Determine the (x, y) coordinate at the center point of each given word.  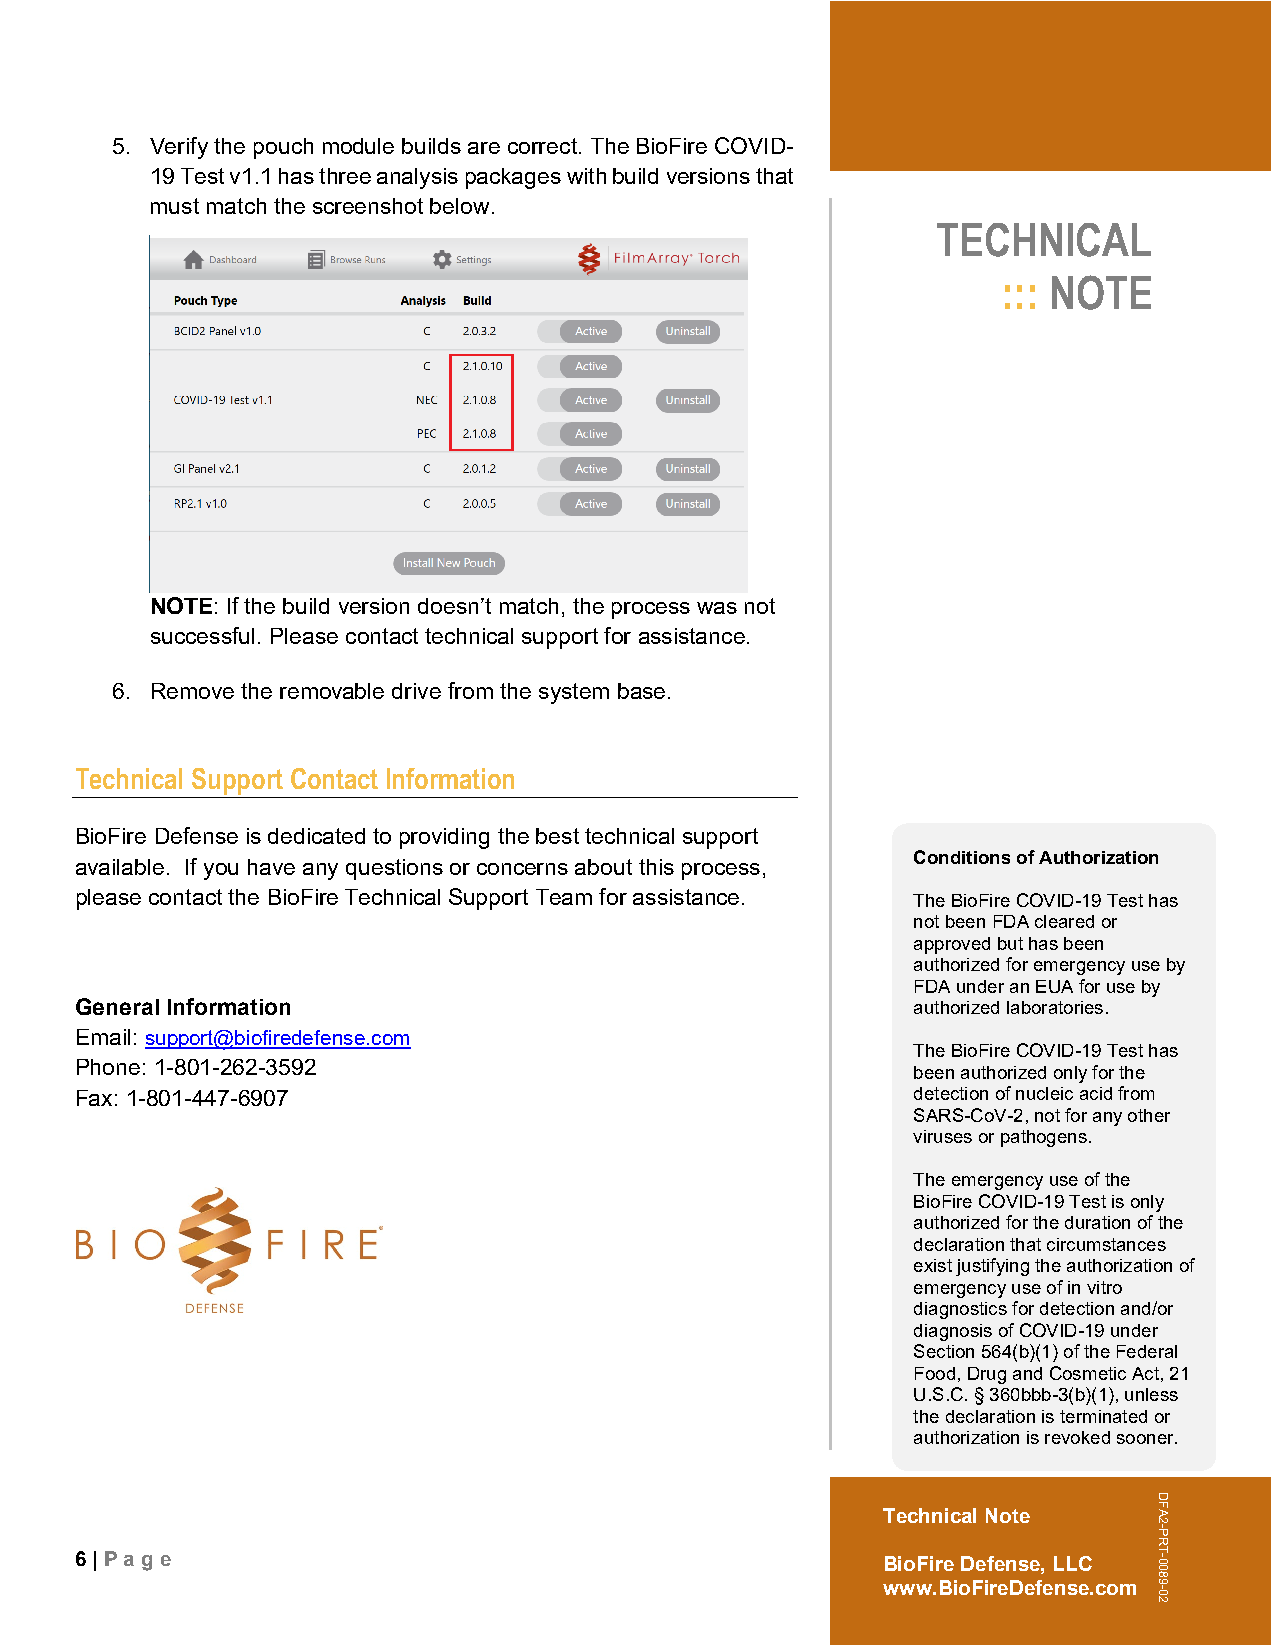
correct (542, 146)
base (641, 691)
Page (138, 1561)
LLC (1073, 1563)
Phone (108, 1067)
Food (935, 1373)
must (175, 206)
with (586, 176)
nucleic (1044, 1093)
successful (202, 635)
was (717, 608)
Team (564, 897)
